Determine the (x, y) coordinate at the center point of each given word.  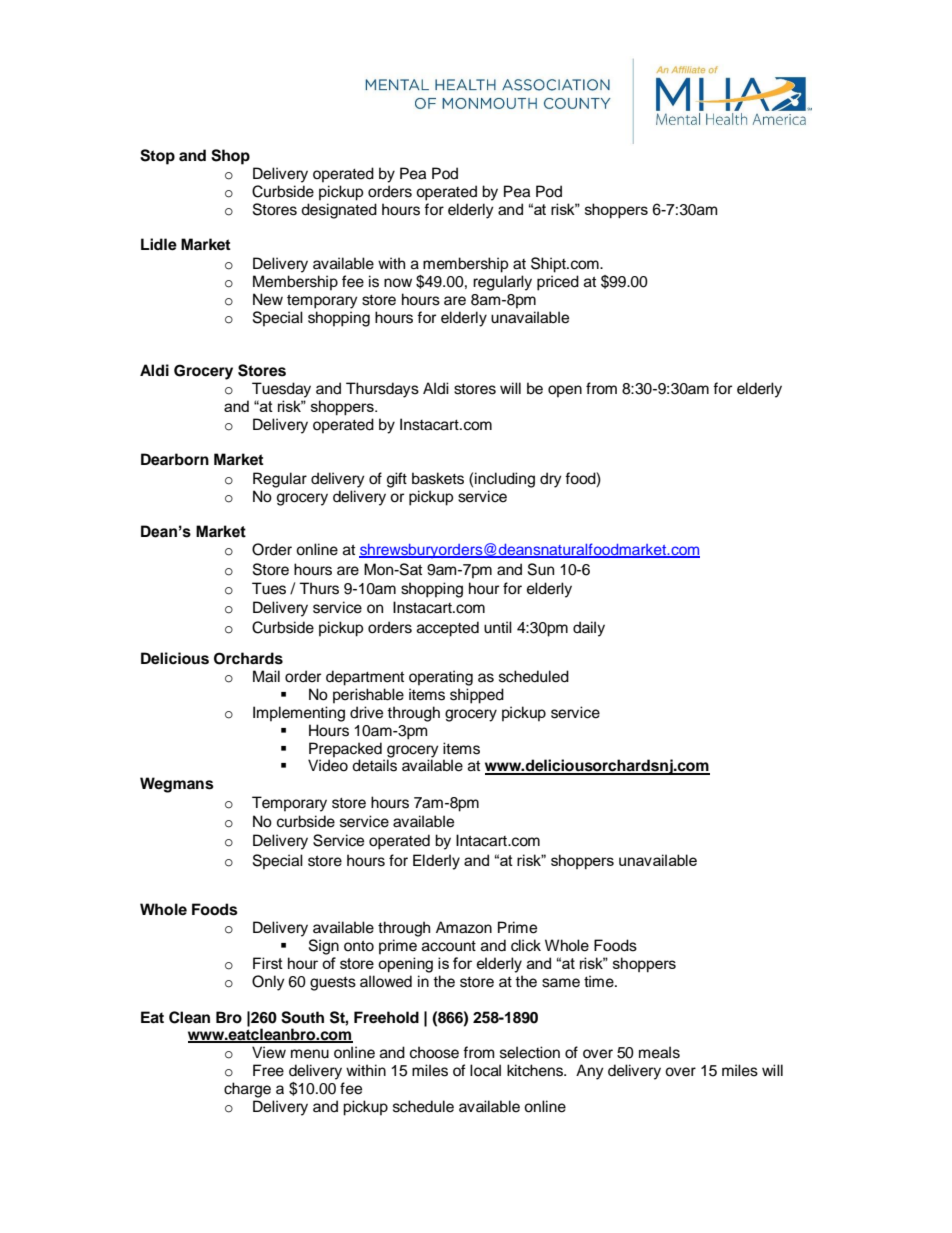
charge (247, 1090)
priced (558, 283)
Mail (266, 676)
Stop (157, 157)
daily (589, 629)
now (398, 283)
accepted (448, 629)
